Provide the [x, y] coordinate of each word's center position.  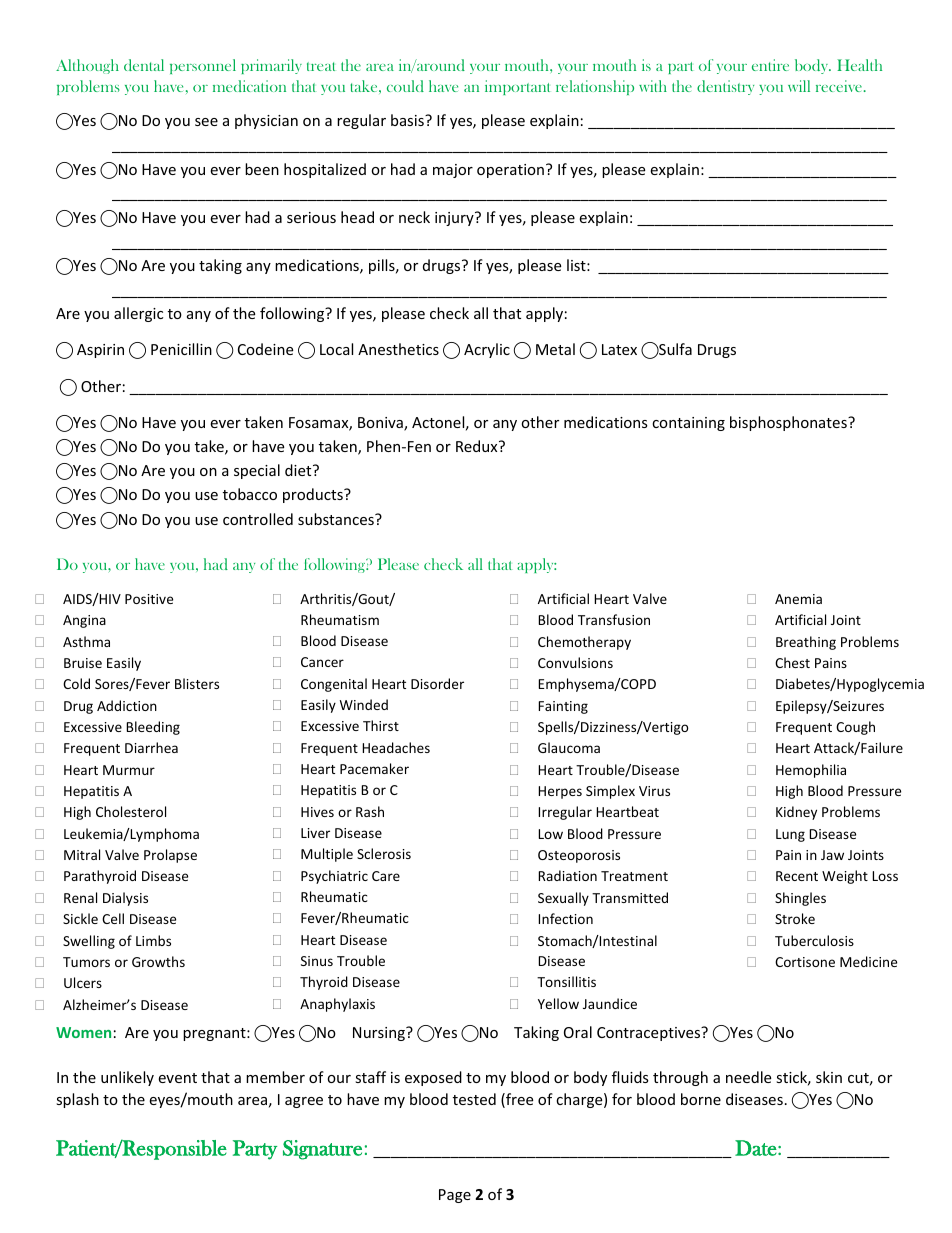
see [206, 122]
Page [455, 1196]
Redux [478, 446]
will [799, 86]
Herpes [560, 792]
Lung [790, 835]
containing [688, 424]
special [257, 471]
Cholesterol [131, 811]
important [517, 87]
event [177, 1078]
